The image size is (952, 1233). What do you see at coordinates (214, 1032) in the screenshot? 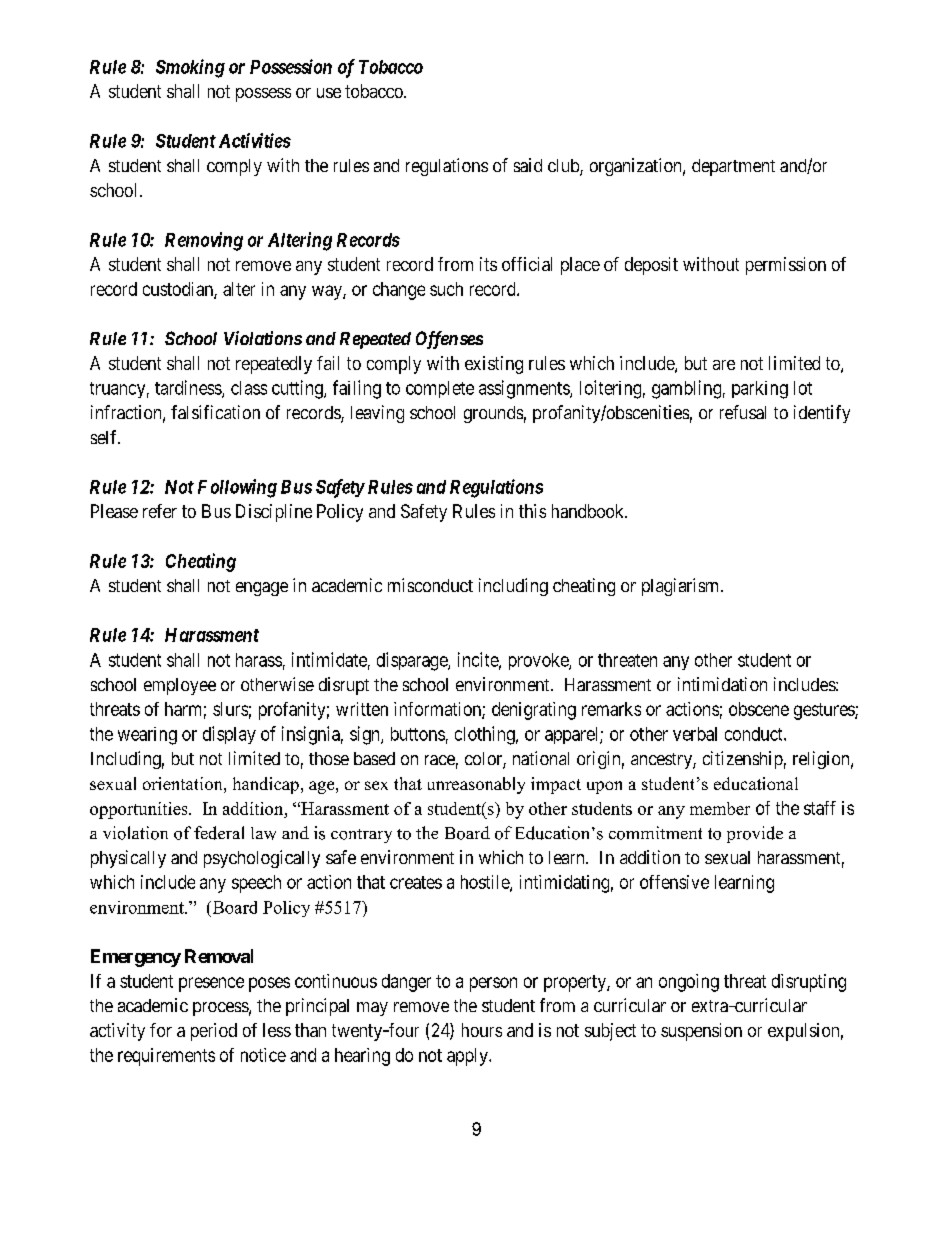
I see `period` at bounding box center [214, 1032].
